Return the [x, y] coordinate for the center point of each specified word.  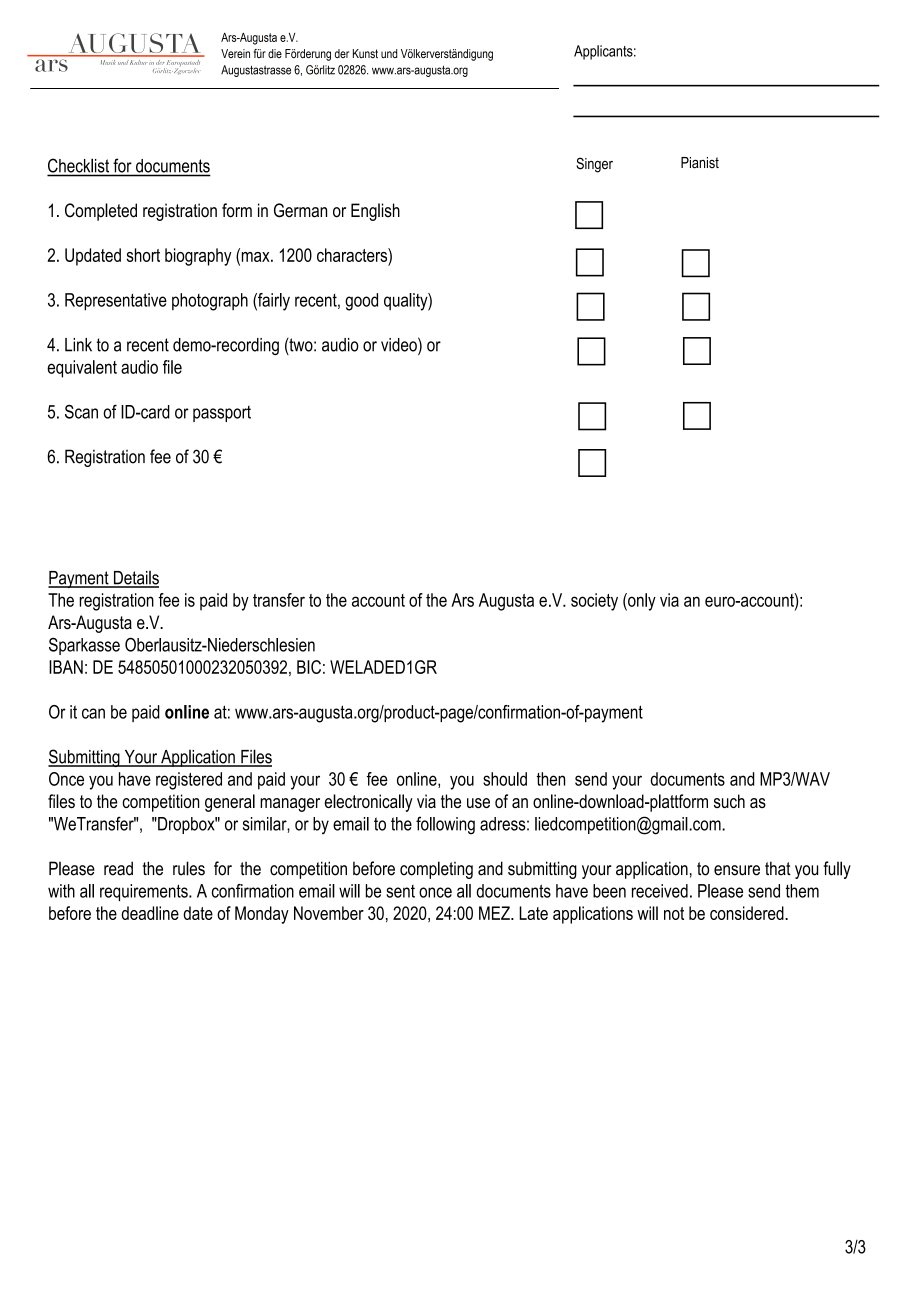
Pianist [700, 163]
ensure [737, 870]
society [594, 602]
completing [436, 870]
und [389, 53]
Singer [594, 165]
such [729, 801]
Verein [235, 53]
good [361, 302]
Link [78, 345]
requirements [145, 892]
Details [135, 579]
